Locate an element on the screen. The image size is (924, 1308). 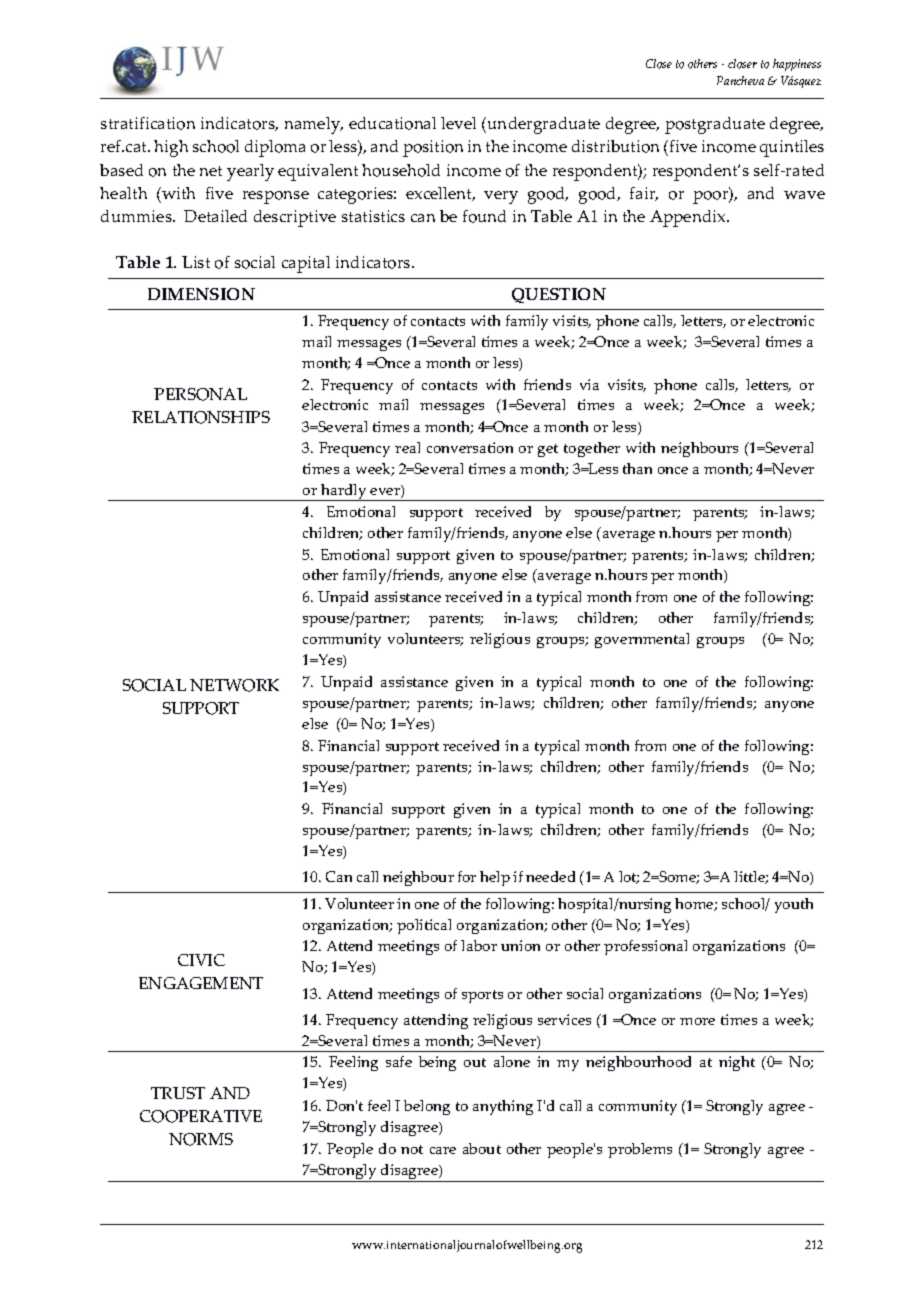
level is located at coordinates (458, 123).
